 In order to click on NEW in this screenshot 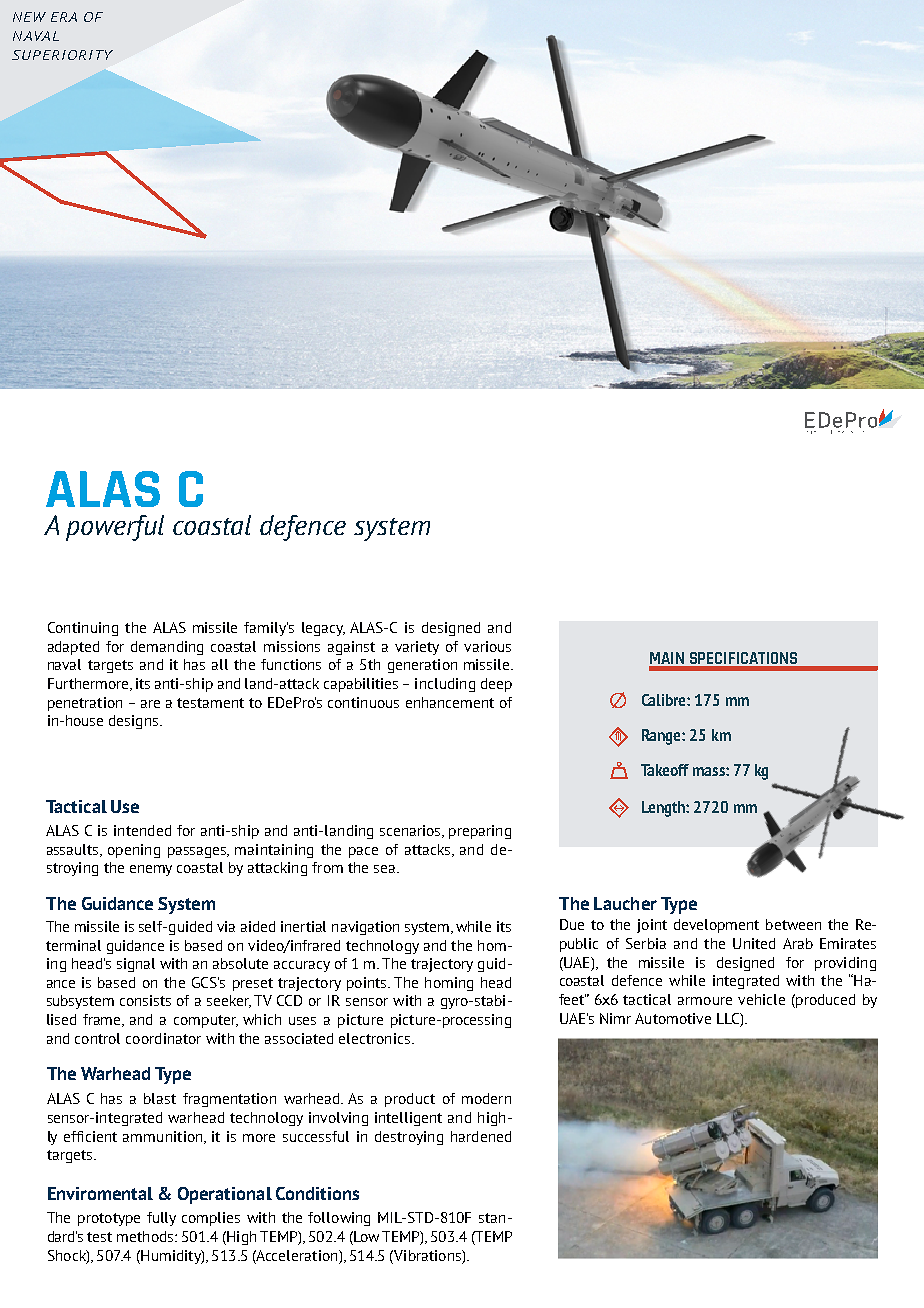, I will do `click(29, 17)`.
